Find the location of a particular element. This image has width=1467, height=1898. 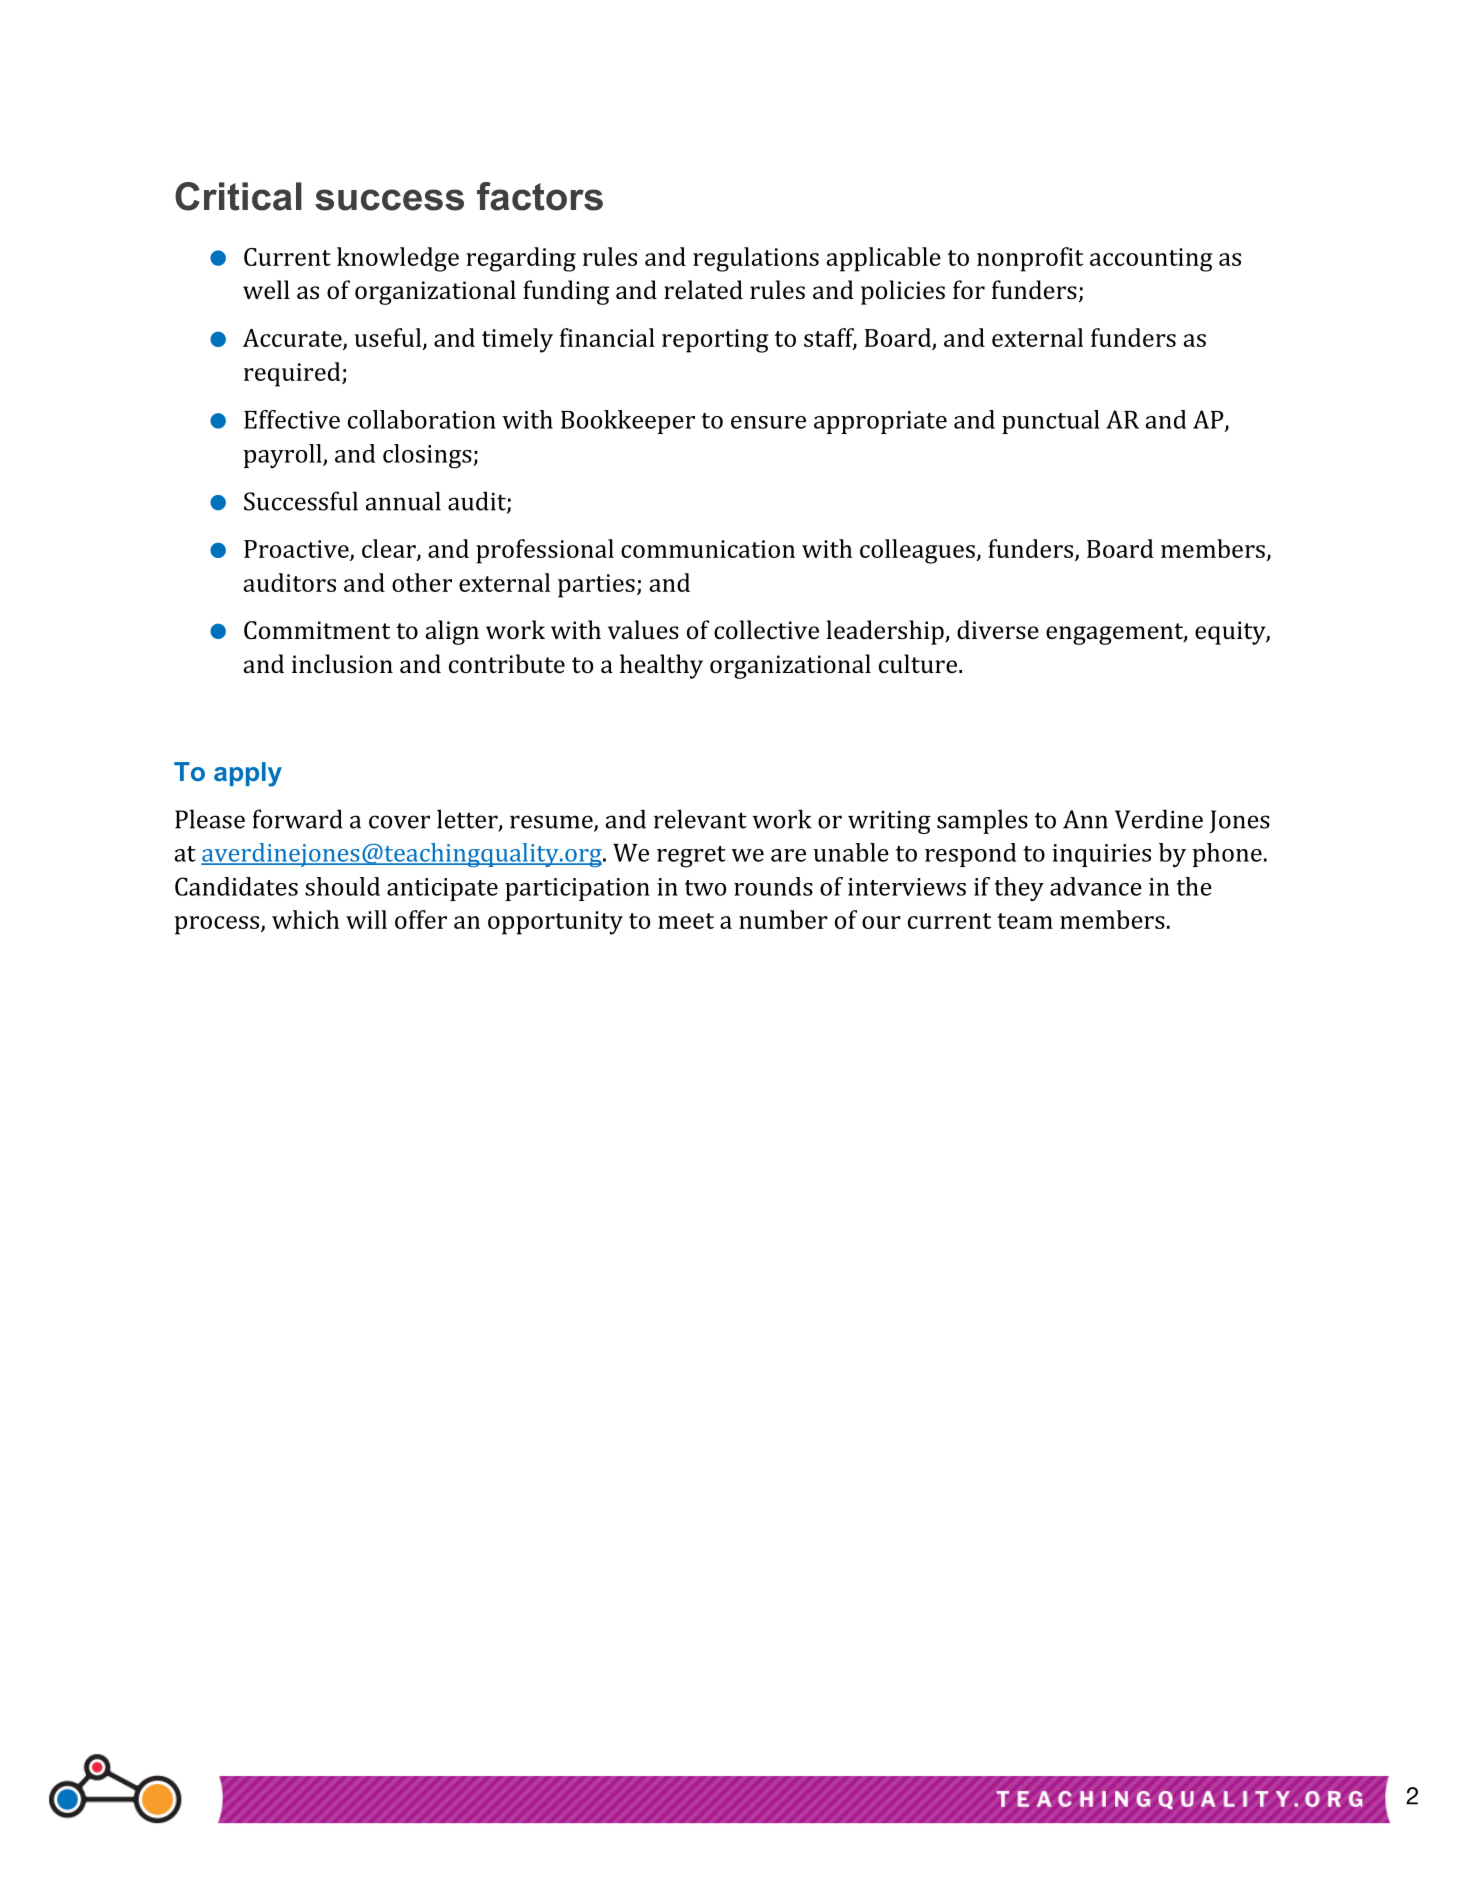

accounting is located at coordinates (1151, 260).
